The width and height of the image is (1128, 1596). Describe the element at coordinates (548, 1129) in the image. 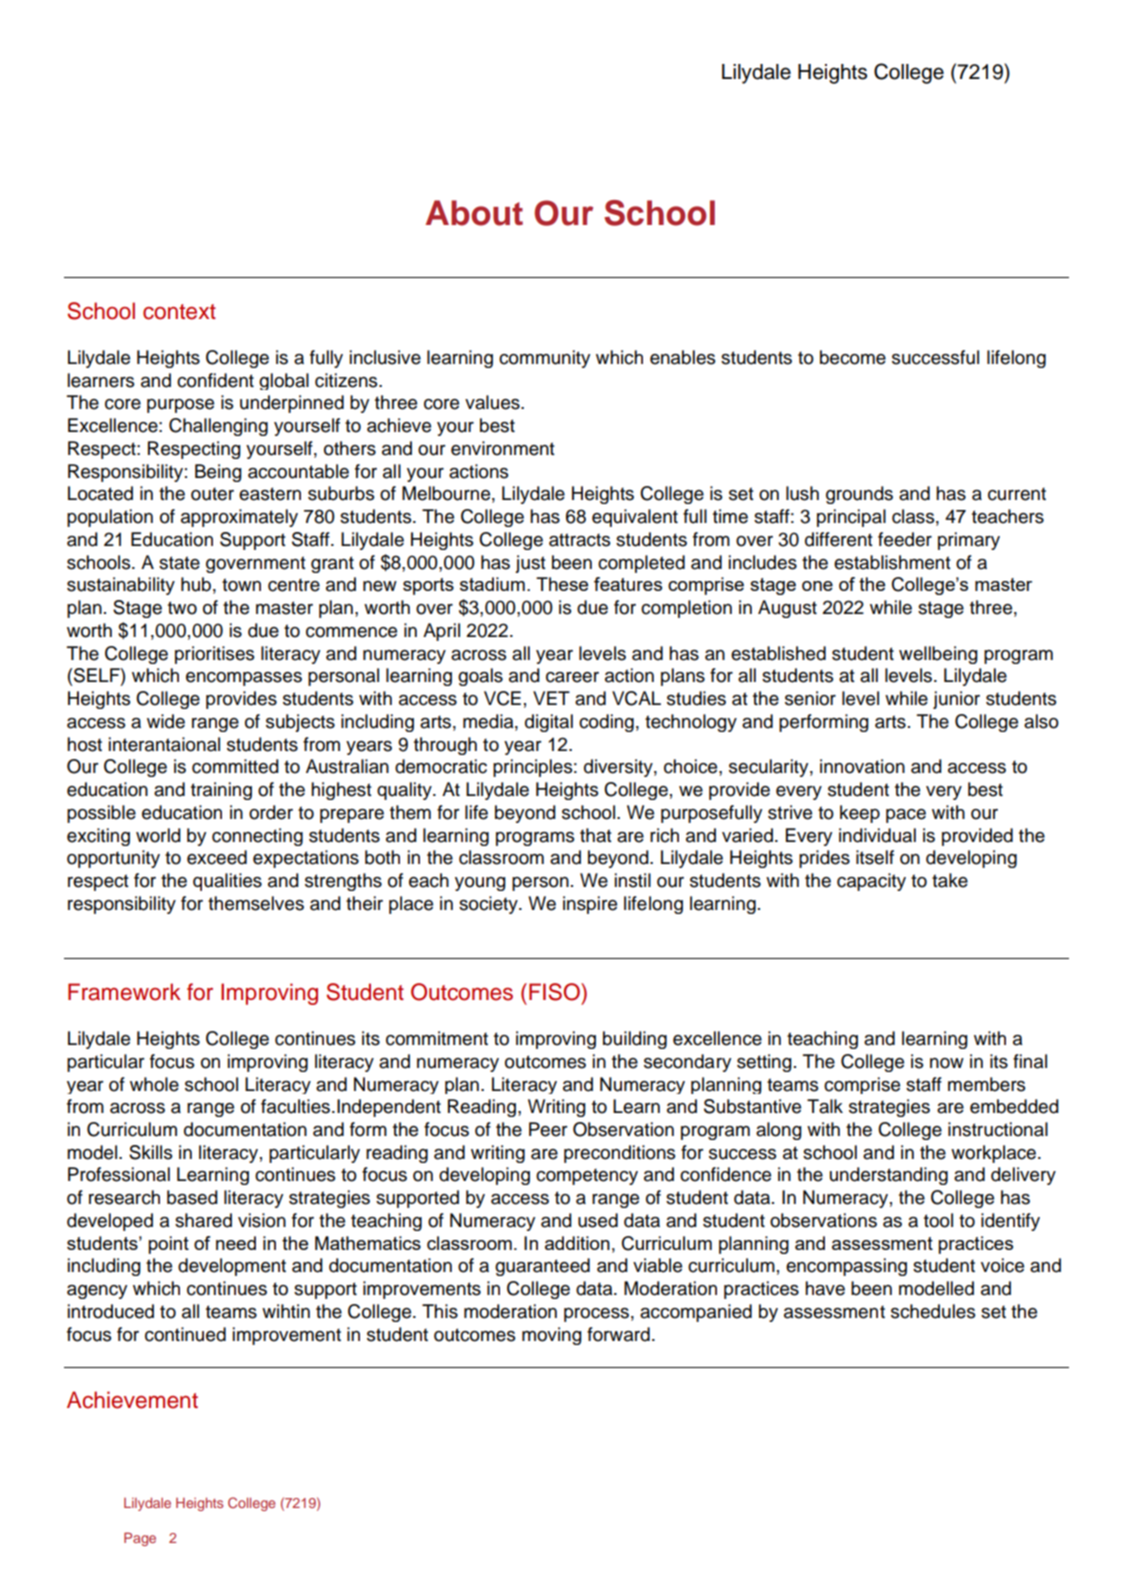

I see `Peer` at that location.
